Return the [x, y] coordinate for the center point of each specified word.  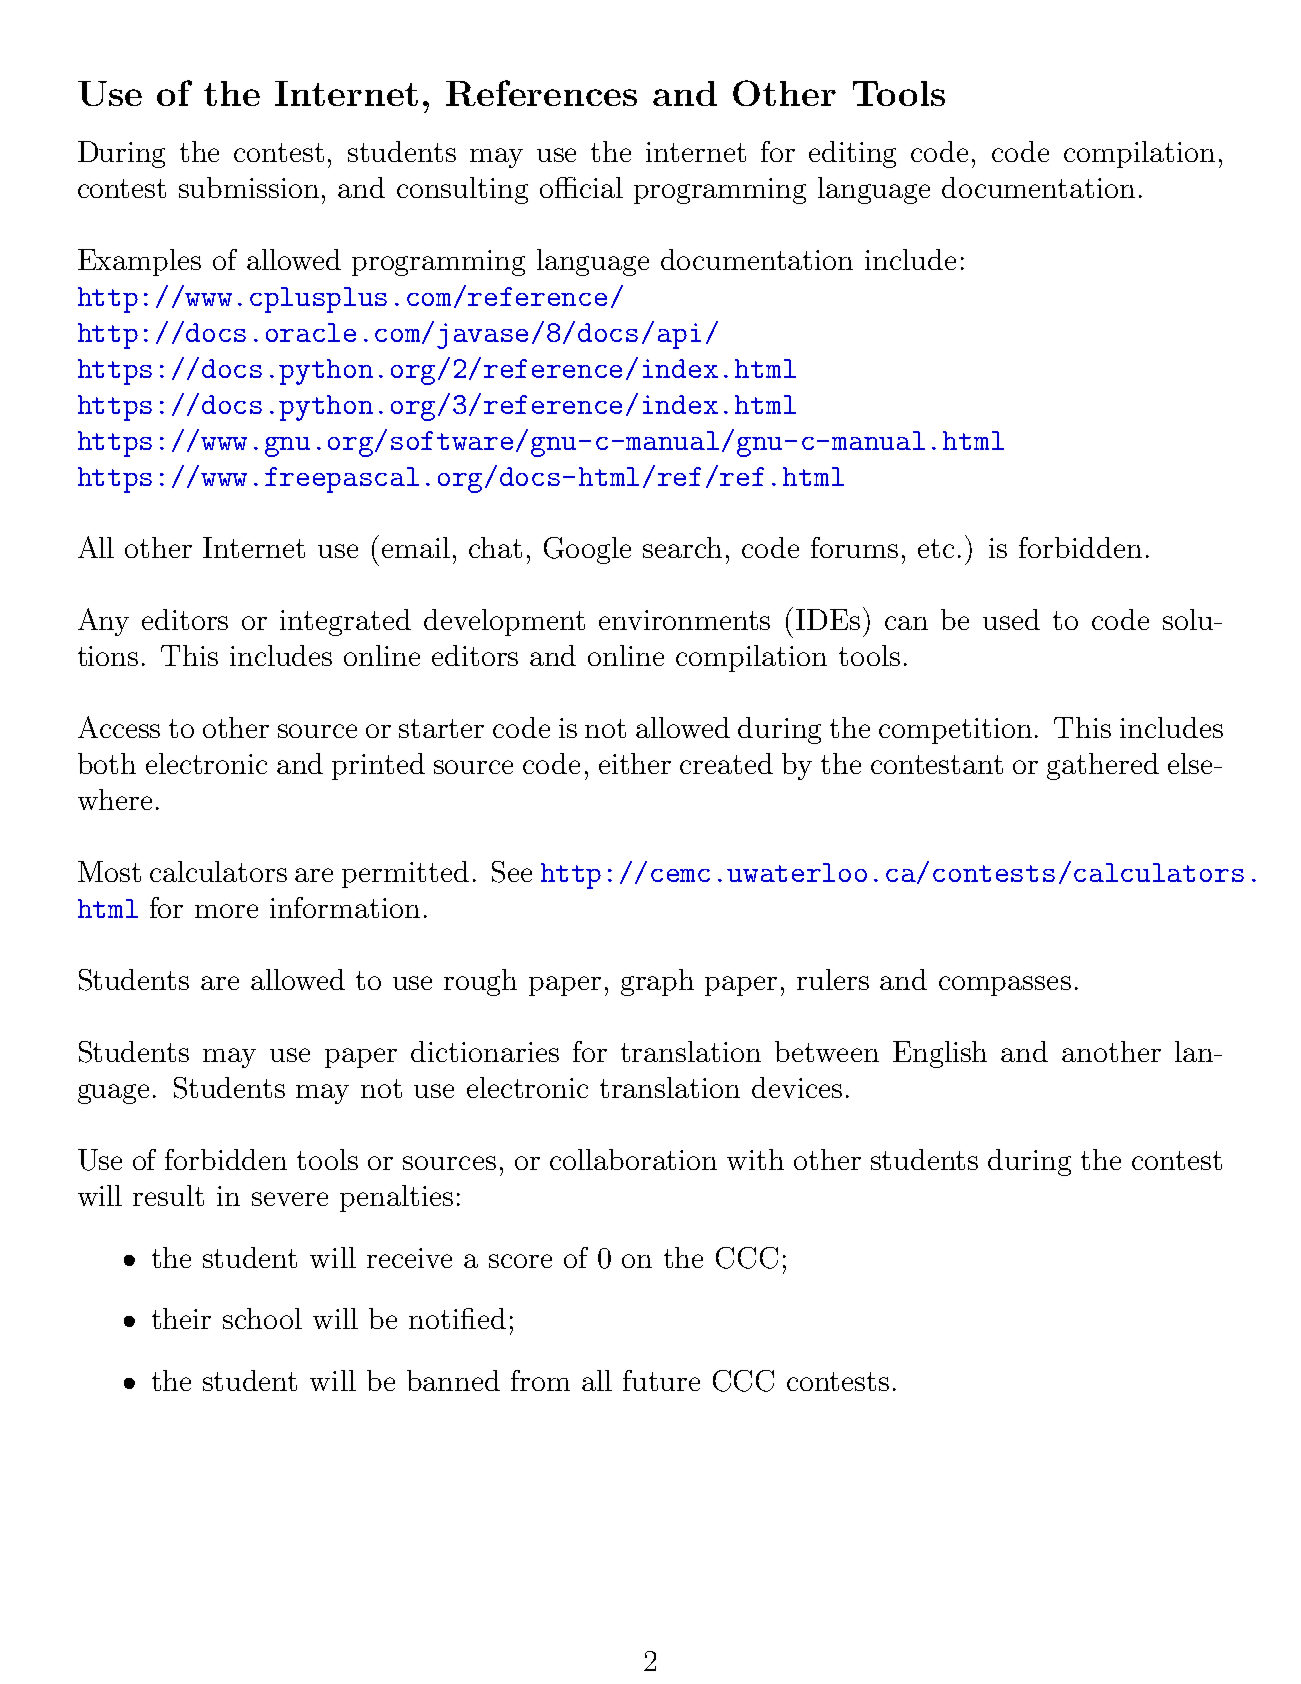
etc [936, 548]
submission [249, 187]
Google [587, 550]
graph [657, 982]
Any [103, 622]
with [755, 1159]
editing [852, 154]
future [661, 1380]
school [262, 1318]
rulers [833, 979]
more [226, 911]
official [581, 187]
